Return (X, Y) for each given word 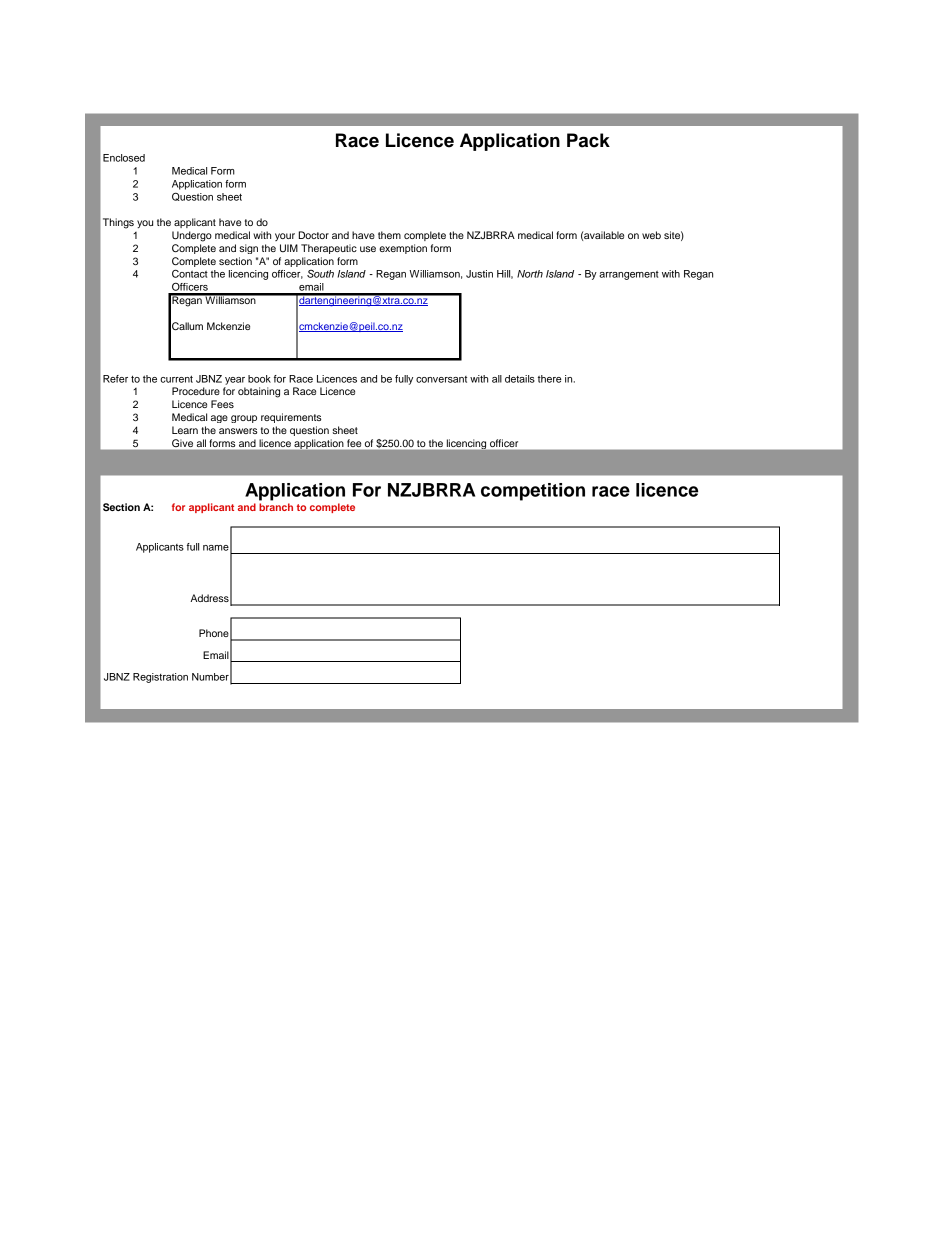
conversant (441, 379)
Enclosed (124, 158)
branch (276, 507)
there (550, 379)
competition (533, 492)
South (320, 274)
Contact (190, 273)
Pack (588, 140)
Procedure (196, 391)
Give (182, 443)
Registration (160, 678)
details (520, 379)
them (389, 235)
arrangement (629, 275)
